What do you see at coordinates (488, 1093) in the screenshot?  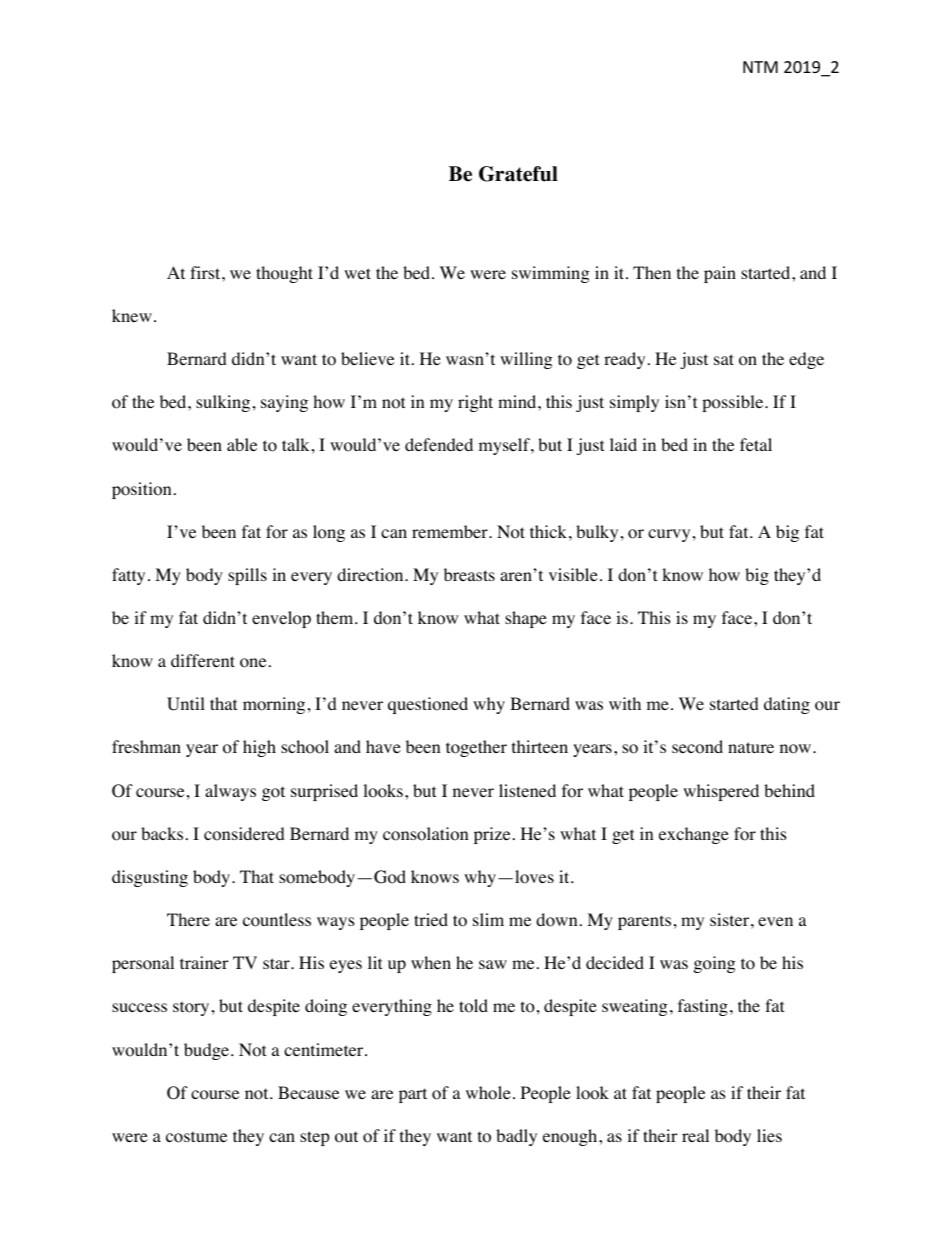 I see `whole` at bounding box center [488, 1093].
